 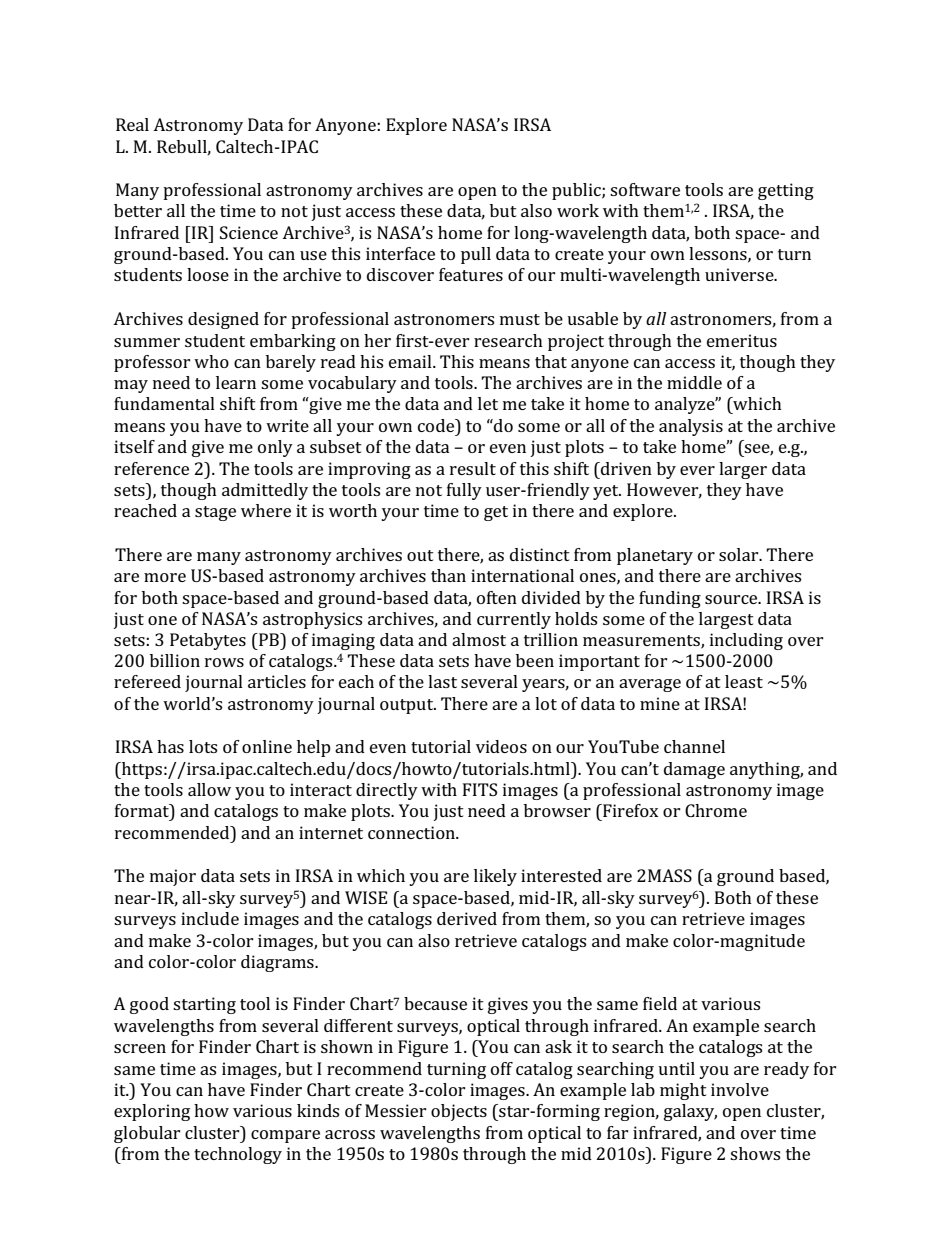 I want to click on technology, so click(x=238, y=1155).
